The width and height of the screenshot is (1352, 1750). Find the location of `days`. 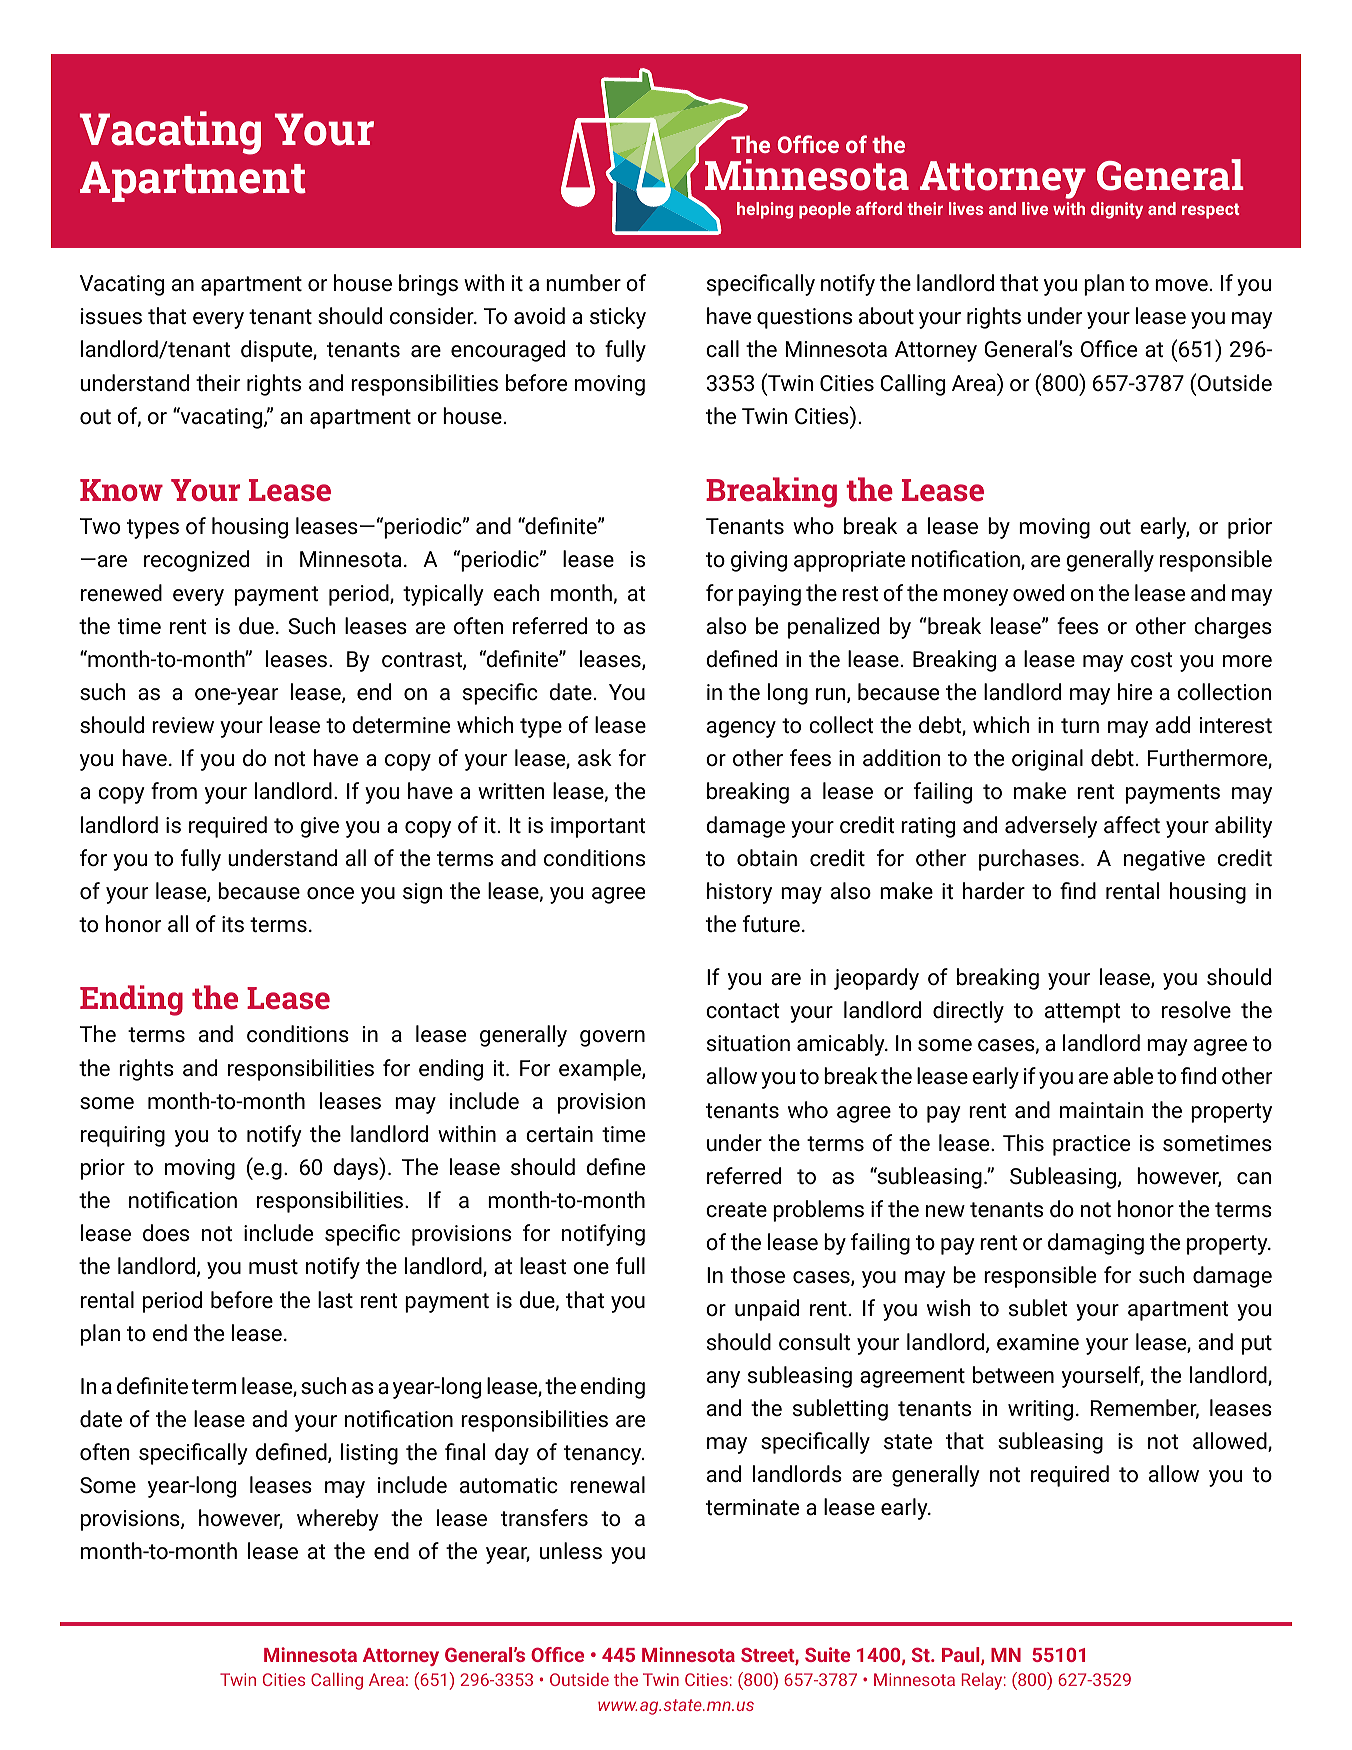

days is located at coordinates (356, 1168).
